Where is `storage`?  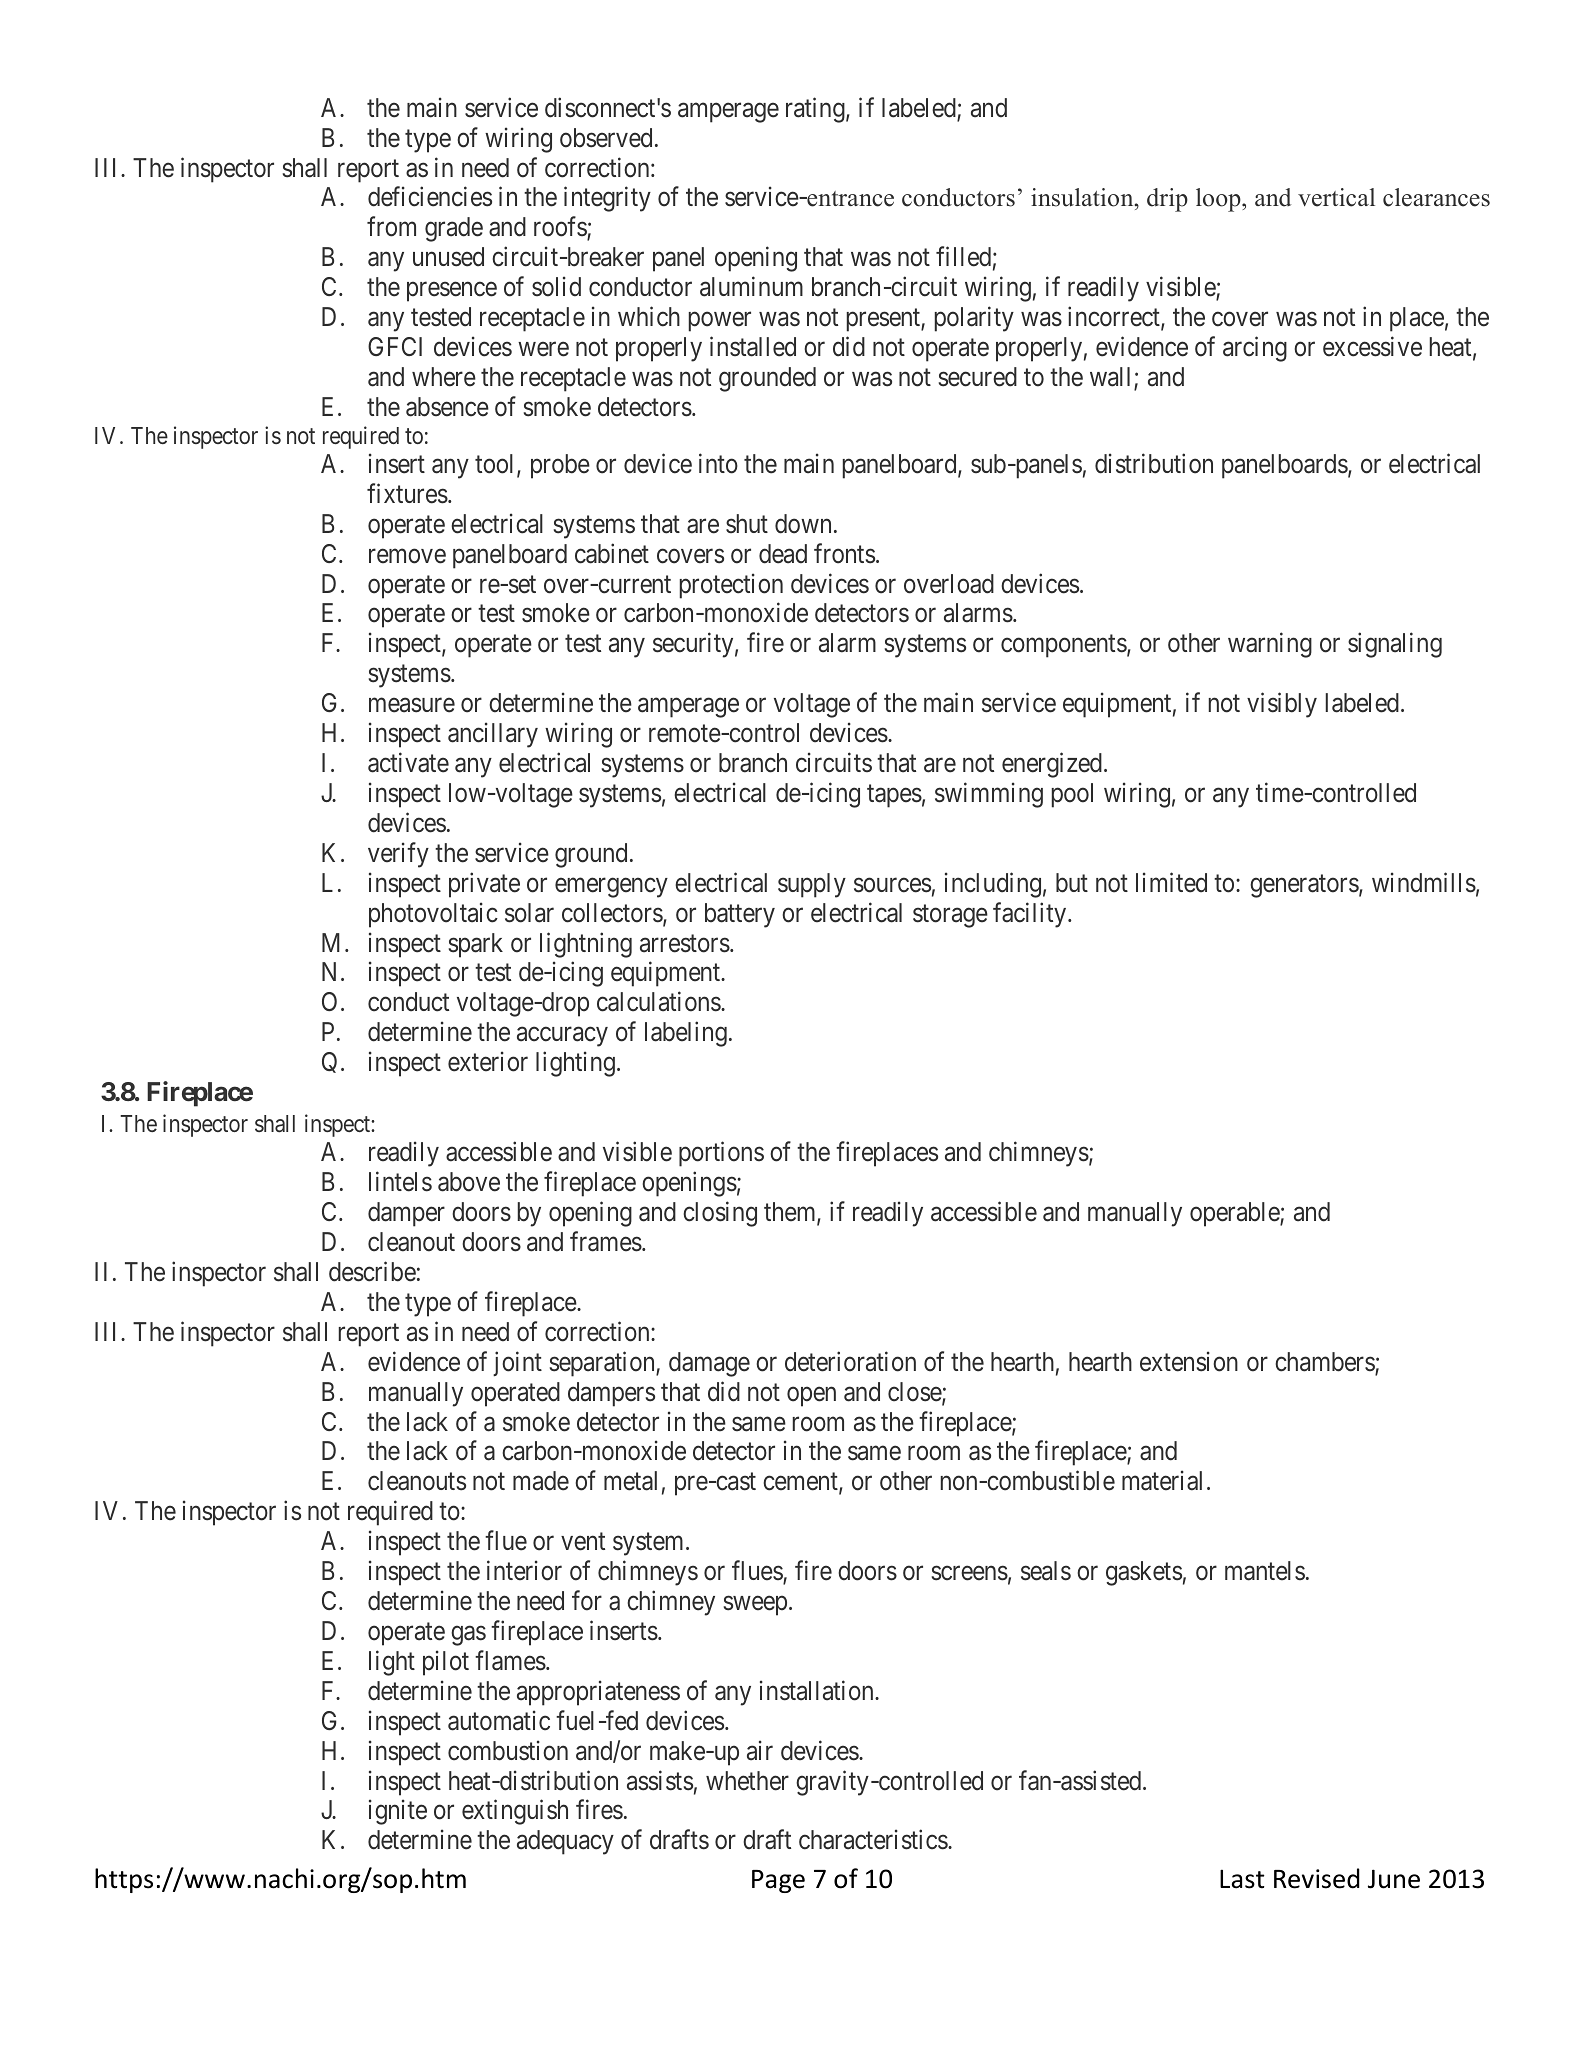 storage is located at coordinates (950, 916).
